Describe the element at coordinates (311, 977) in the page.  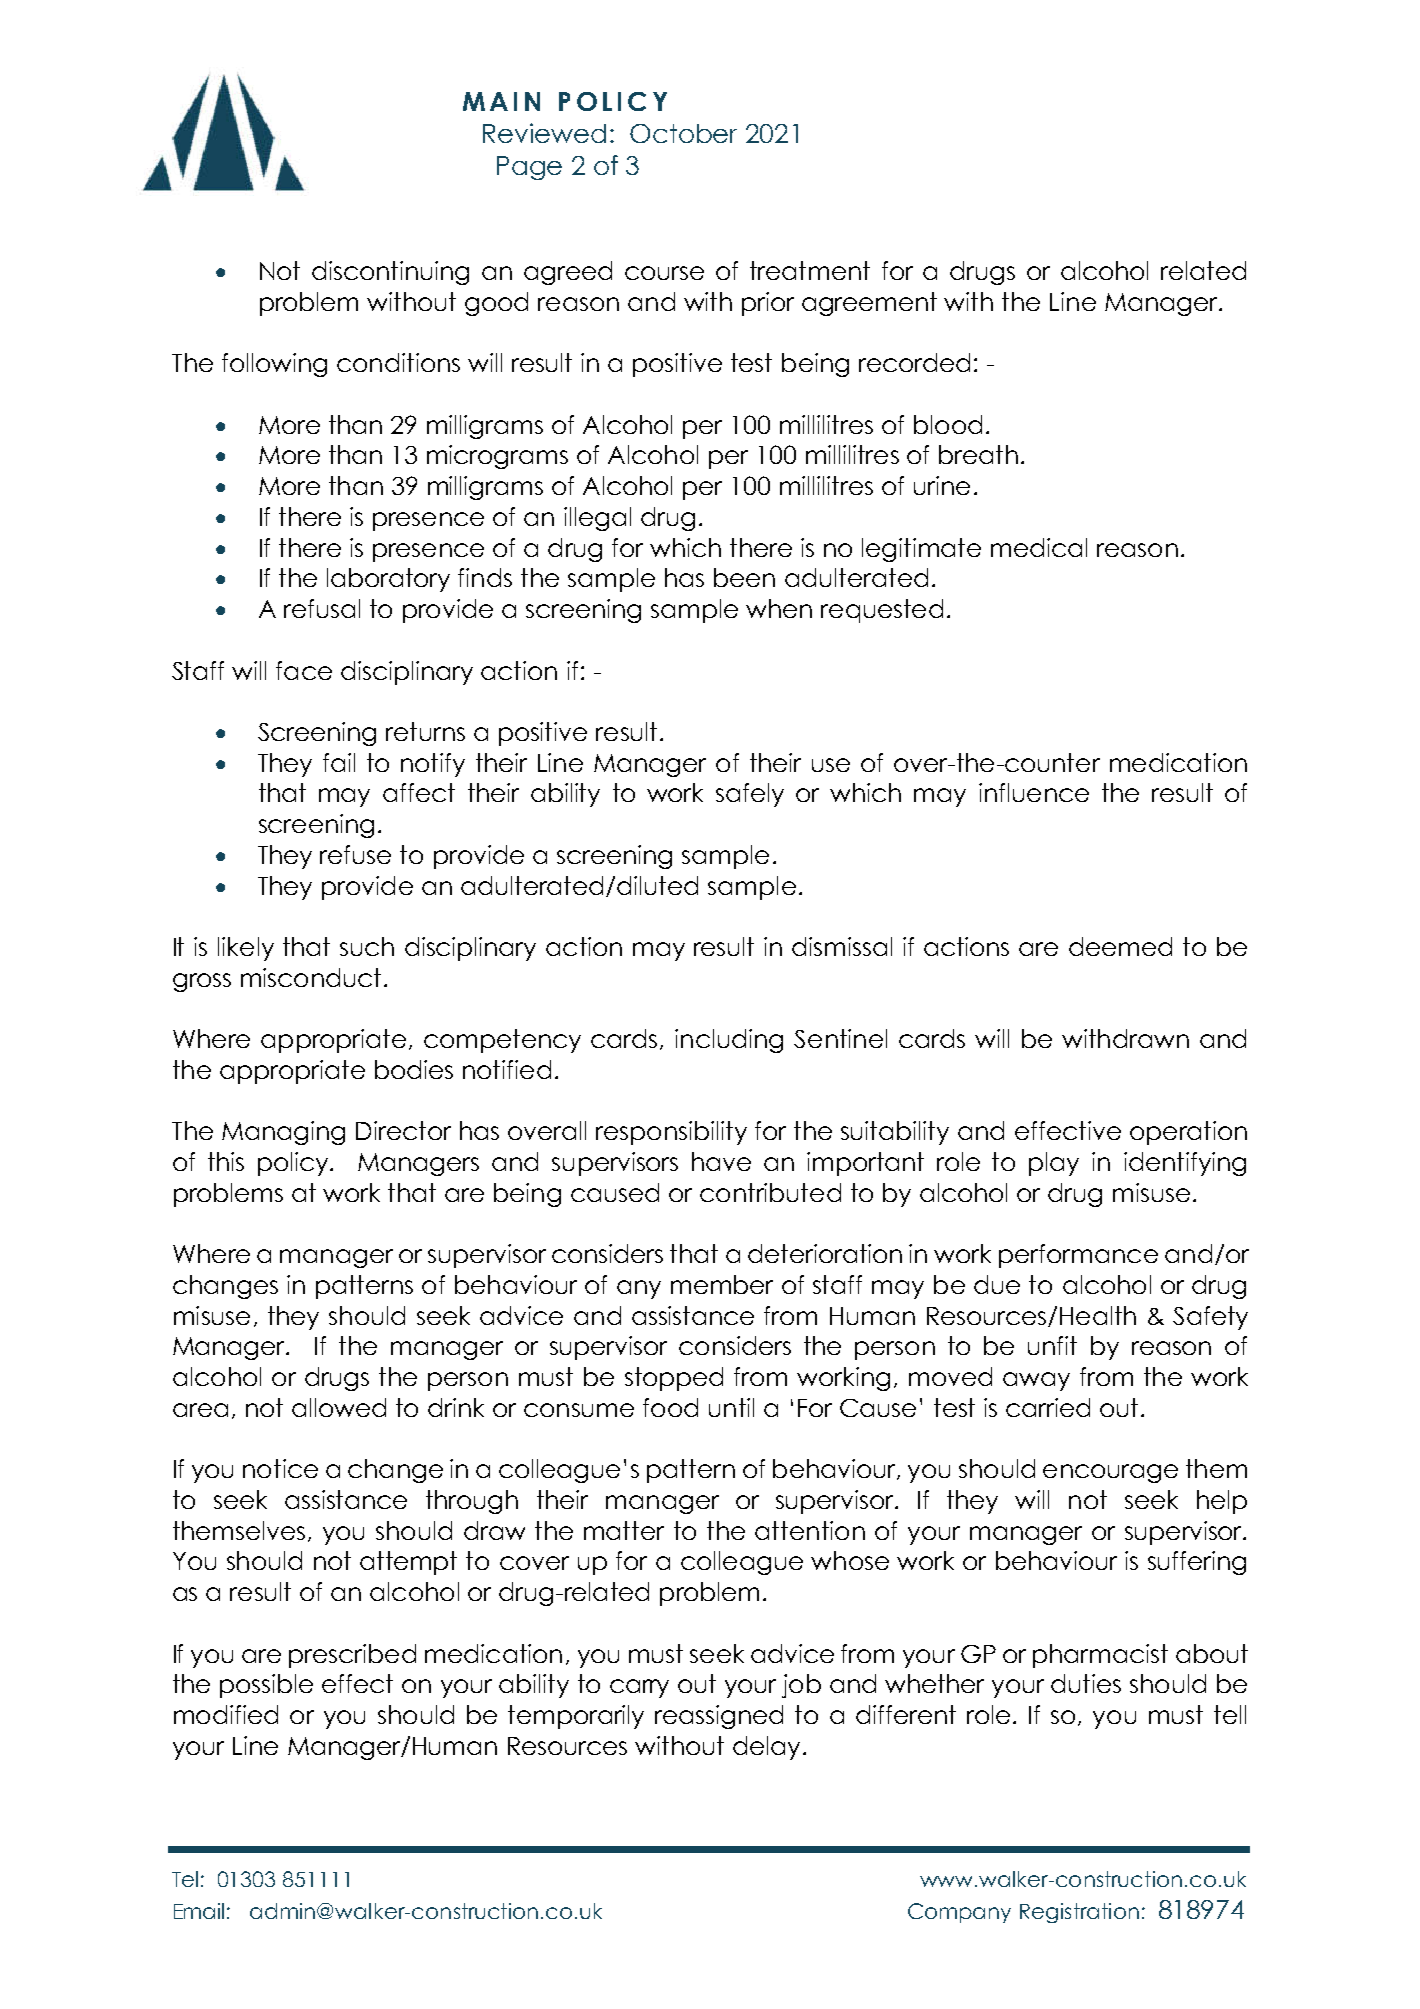
I see `misconduct` at that location.
